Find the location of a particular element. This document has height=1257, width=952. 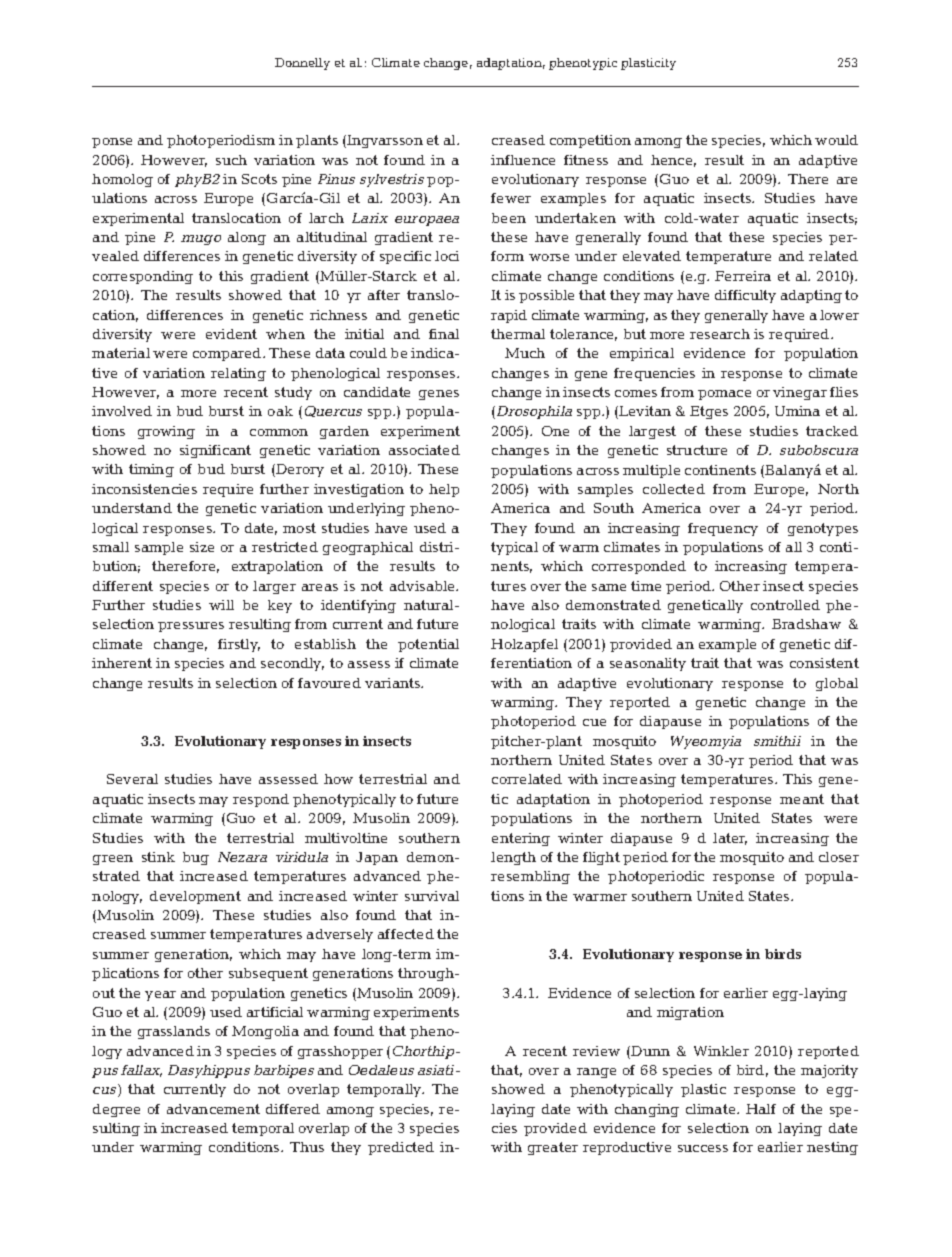

variants is located at coordinates (394, 683).
